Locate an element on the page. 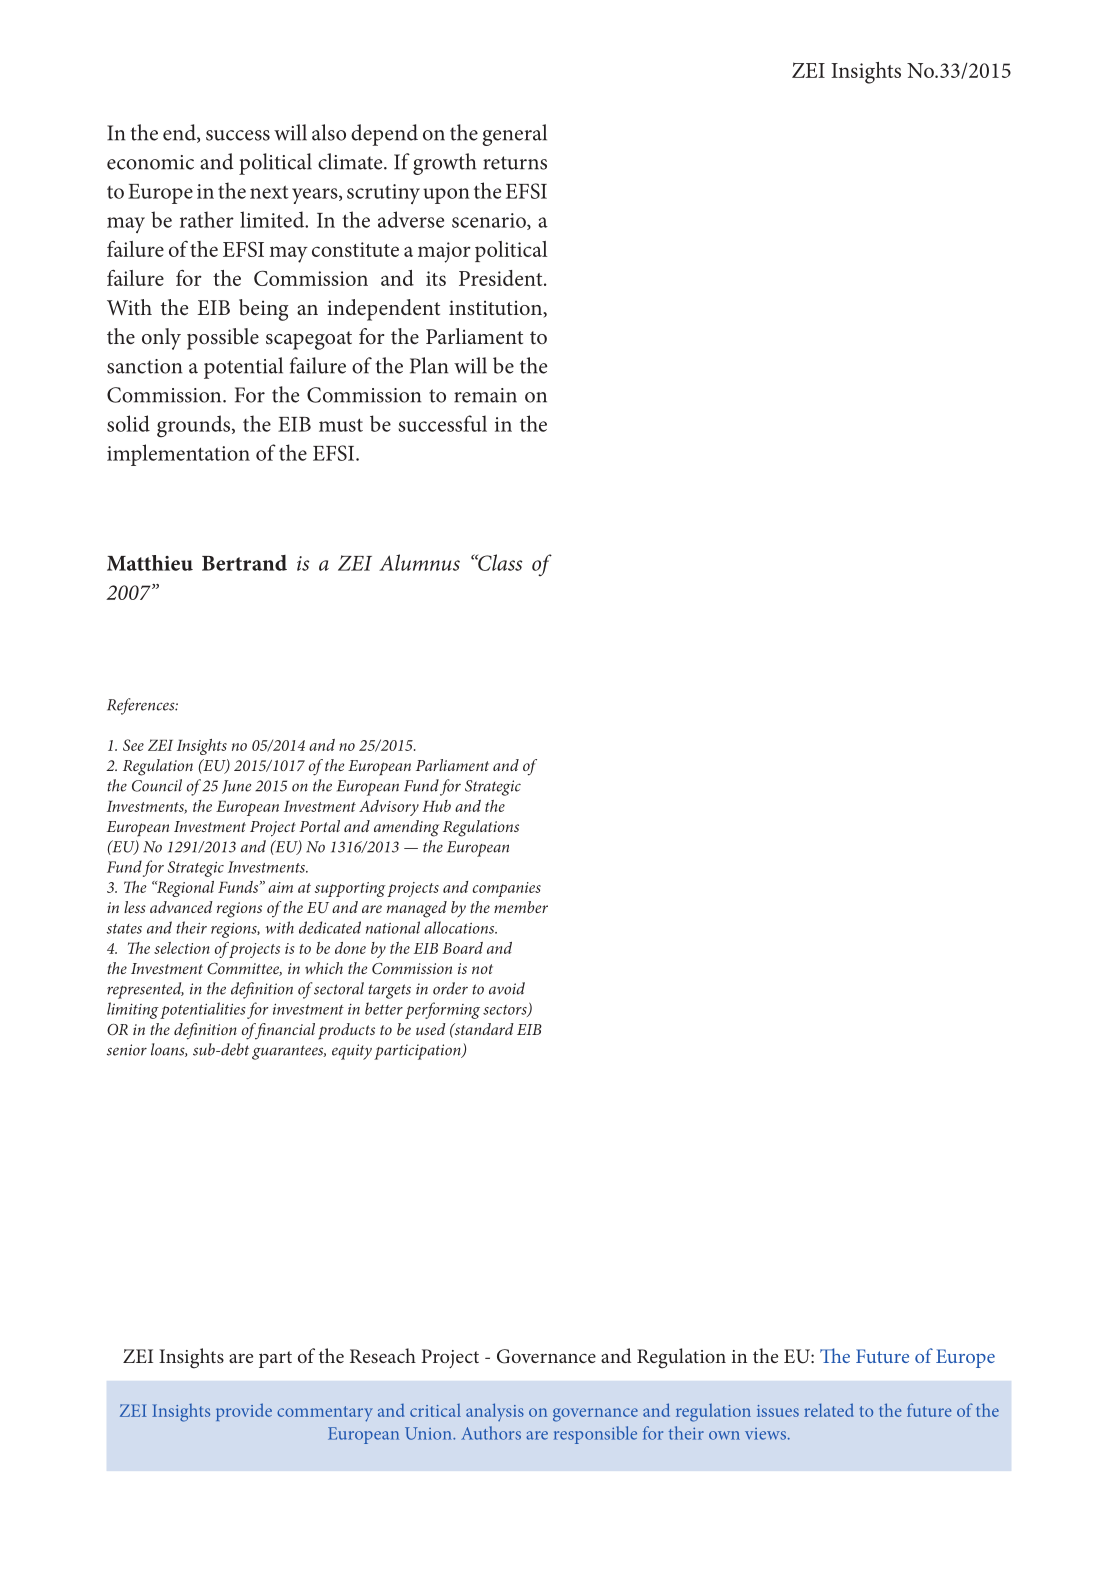 This image has height=1582, width=1118. returns is located at coordinates (515, 163).
